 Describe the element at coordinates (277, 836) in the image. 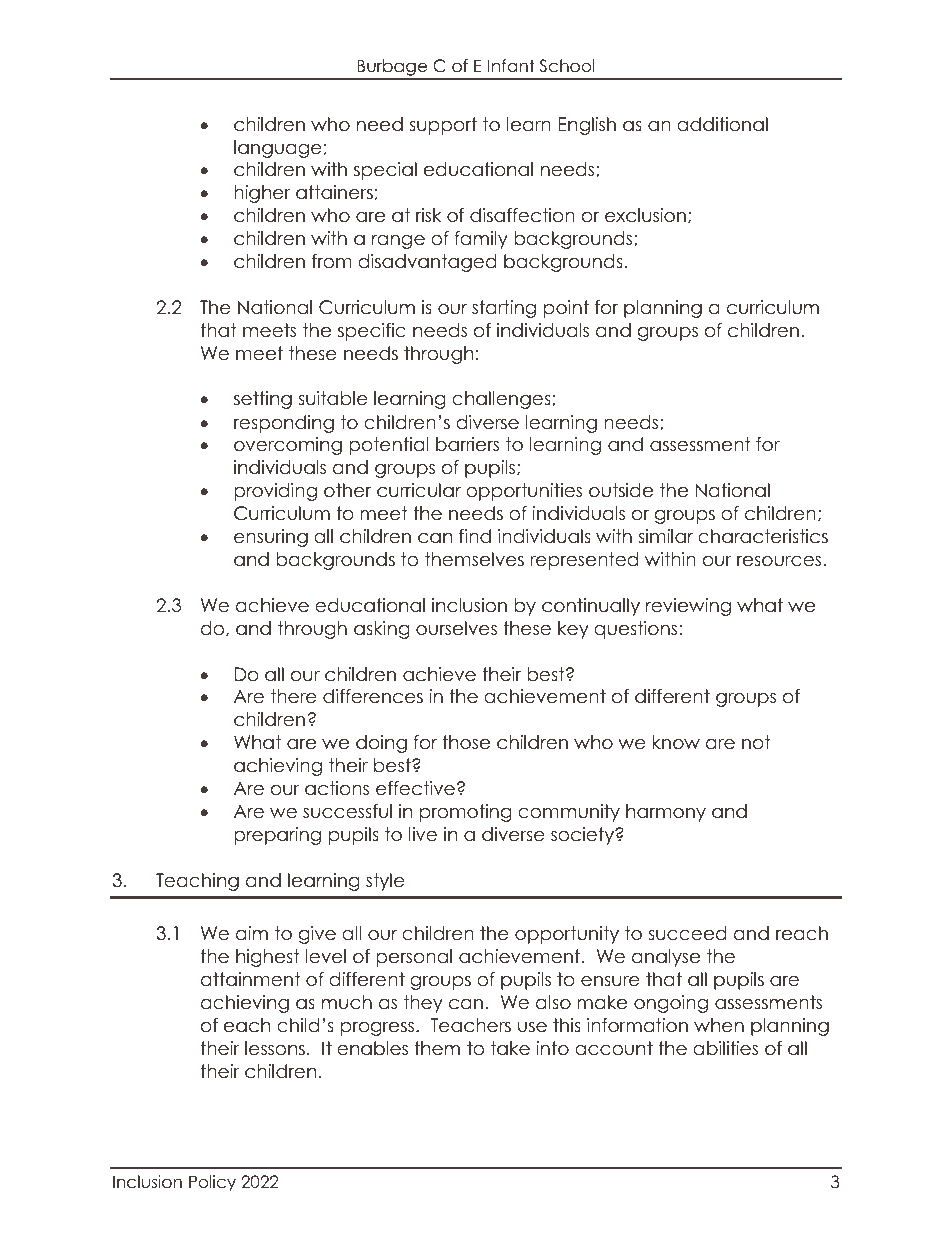

I see `preparing` at that location.
